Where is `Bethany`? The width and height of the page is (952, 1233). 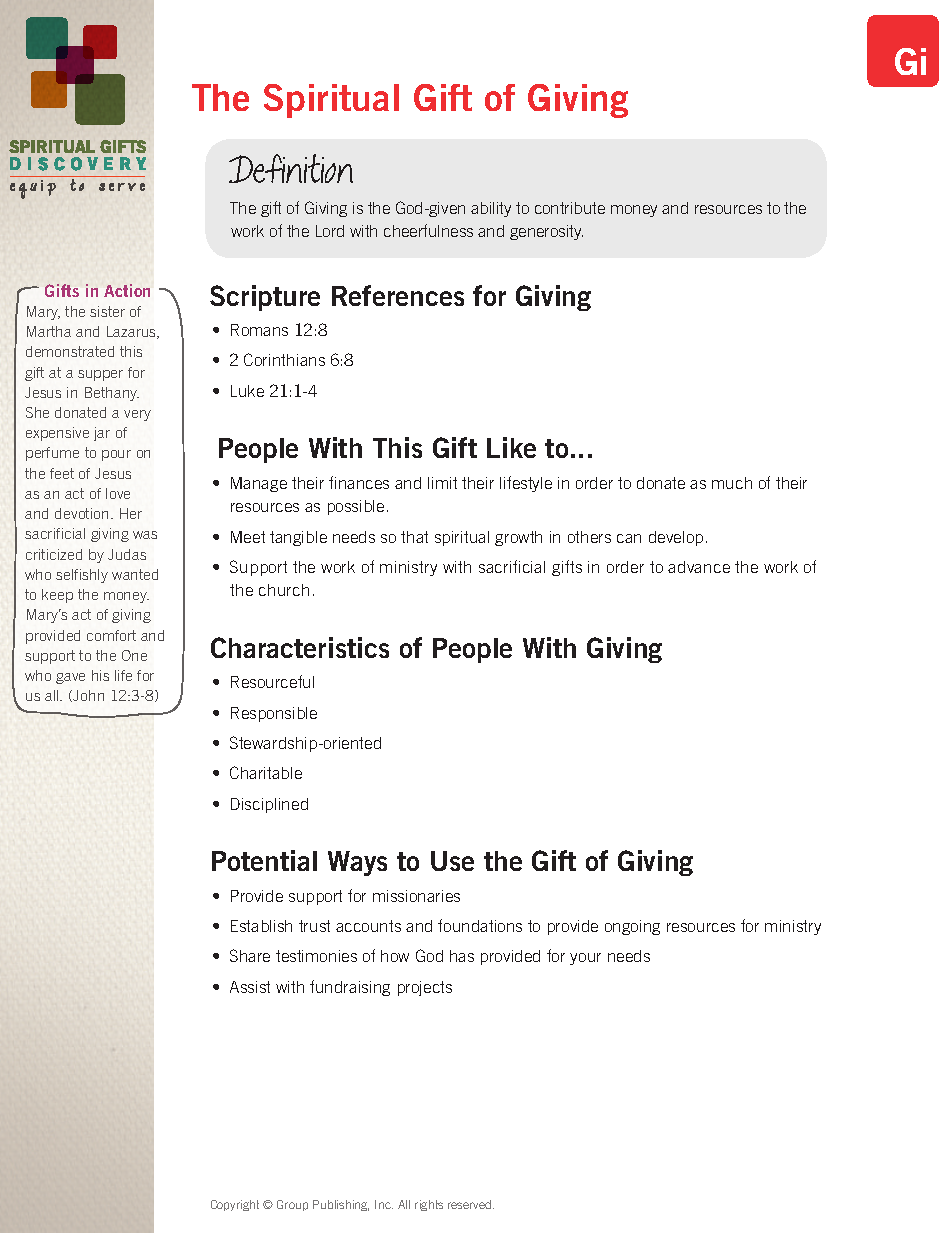
Bethany is located at coordinates (112, 394).
